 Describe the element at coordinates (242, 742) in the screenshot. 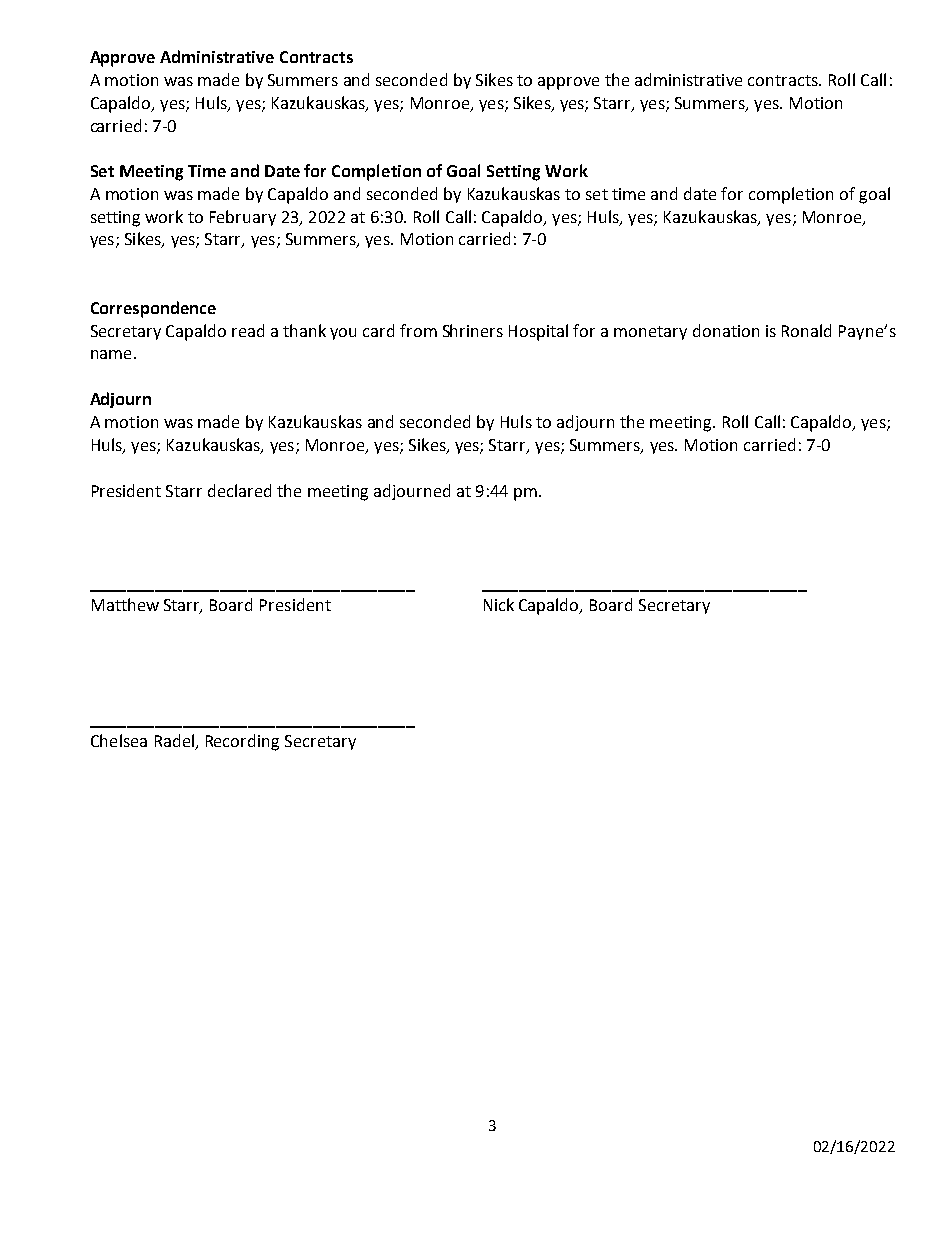

I see `Recording` at that location.
